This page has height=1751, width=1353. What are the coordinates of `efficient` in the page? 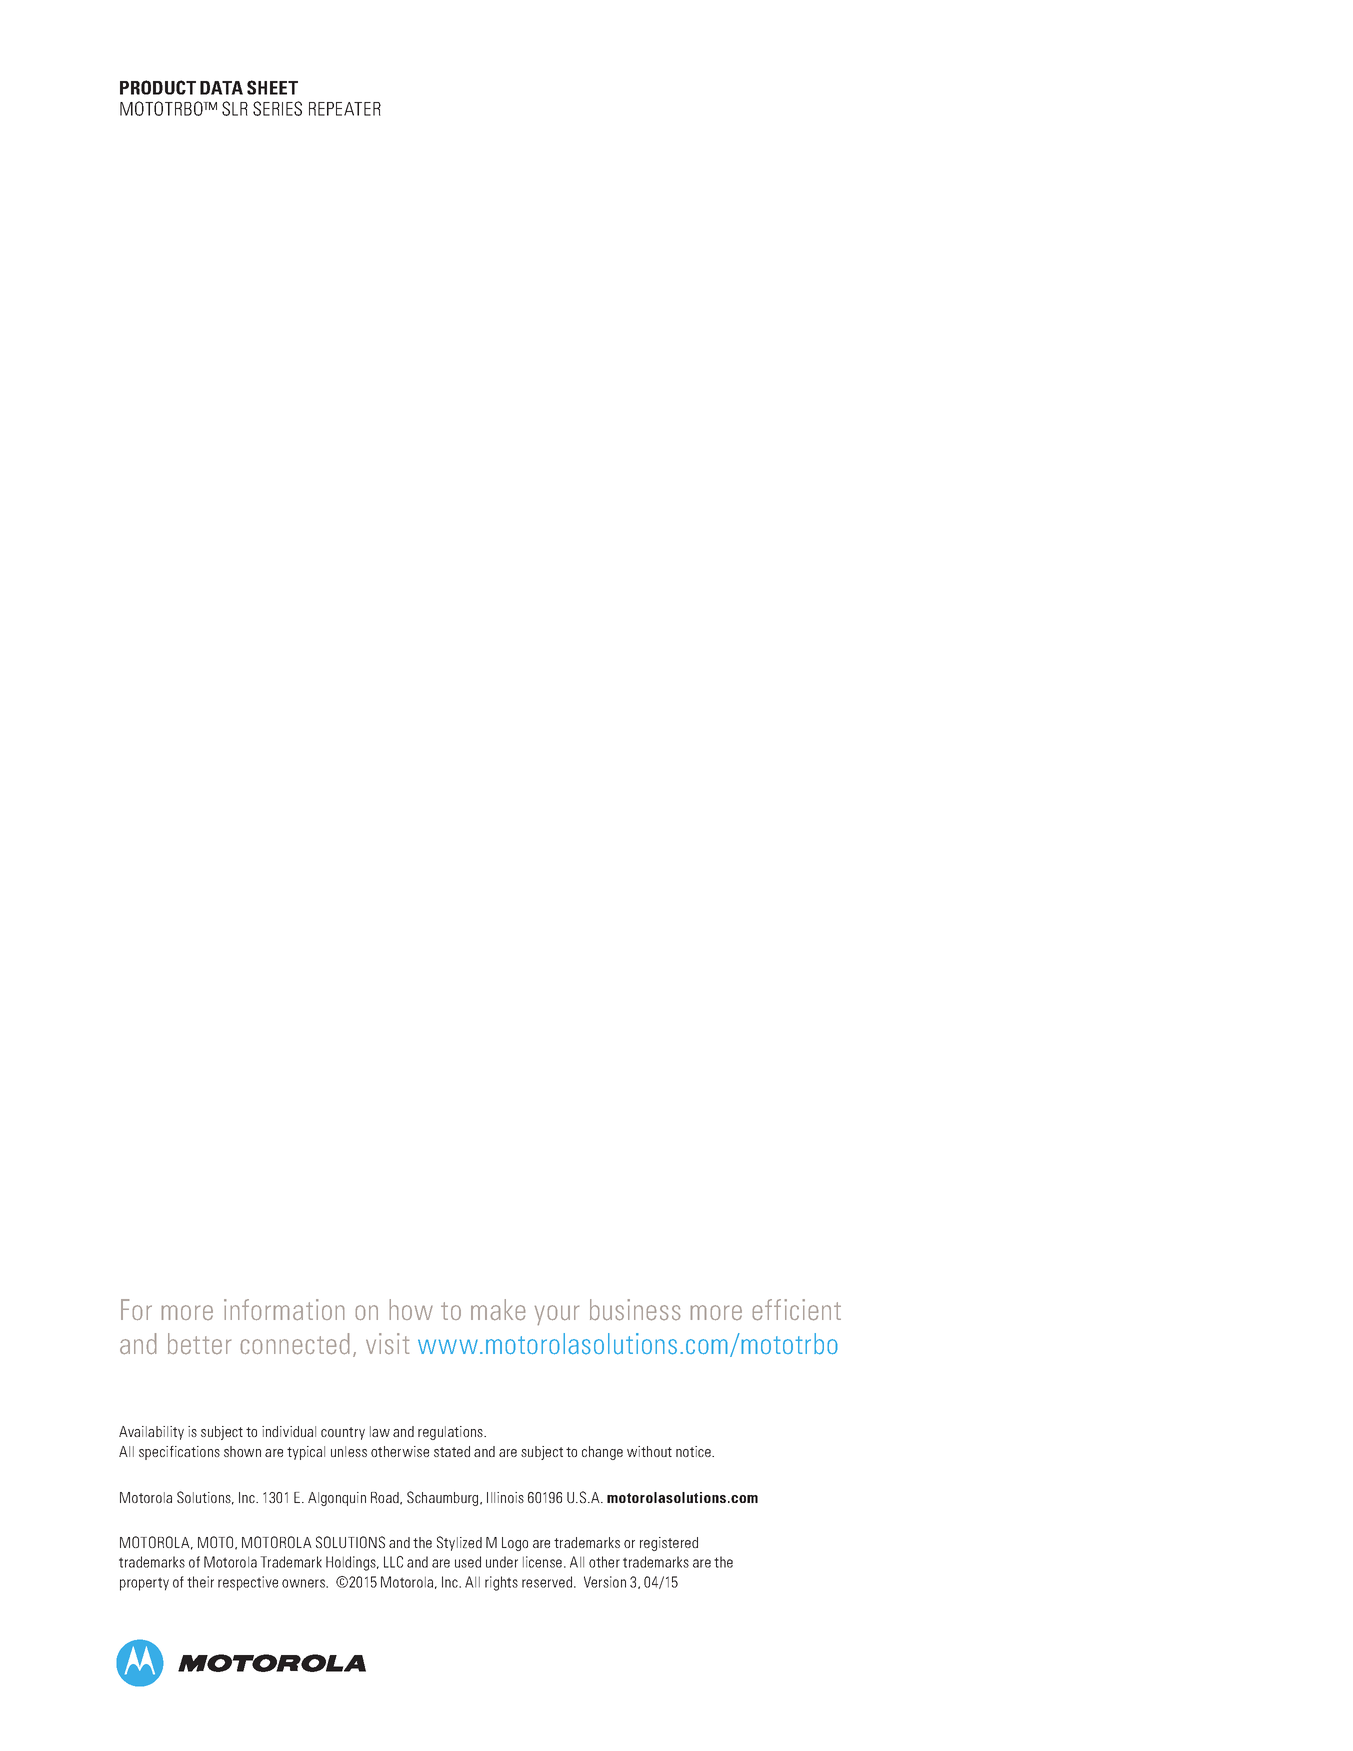 It's located at (797, 1310).
